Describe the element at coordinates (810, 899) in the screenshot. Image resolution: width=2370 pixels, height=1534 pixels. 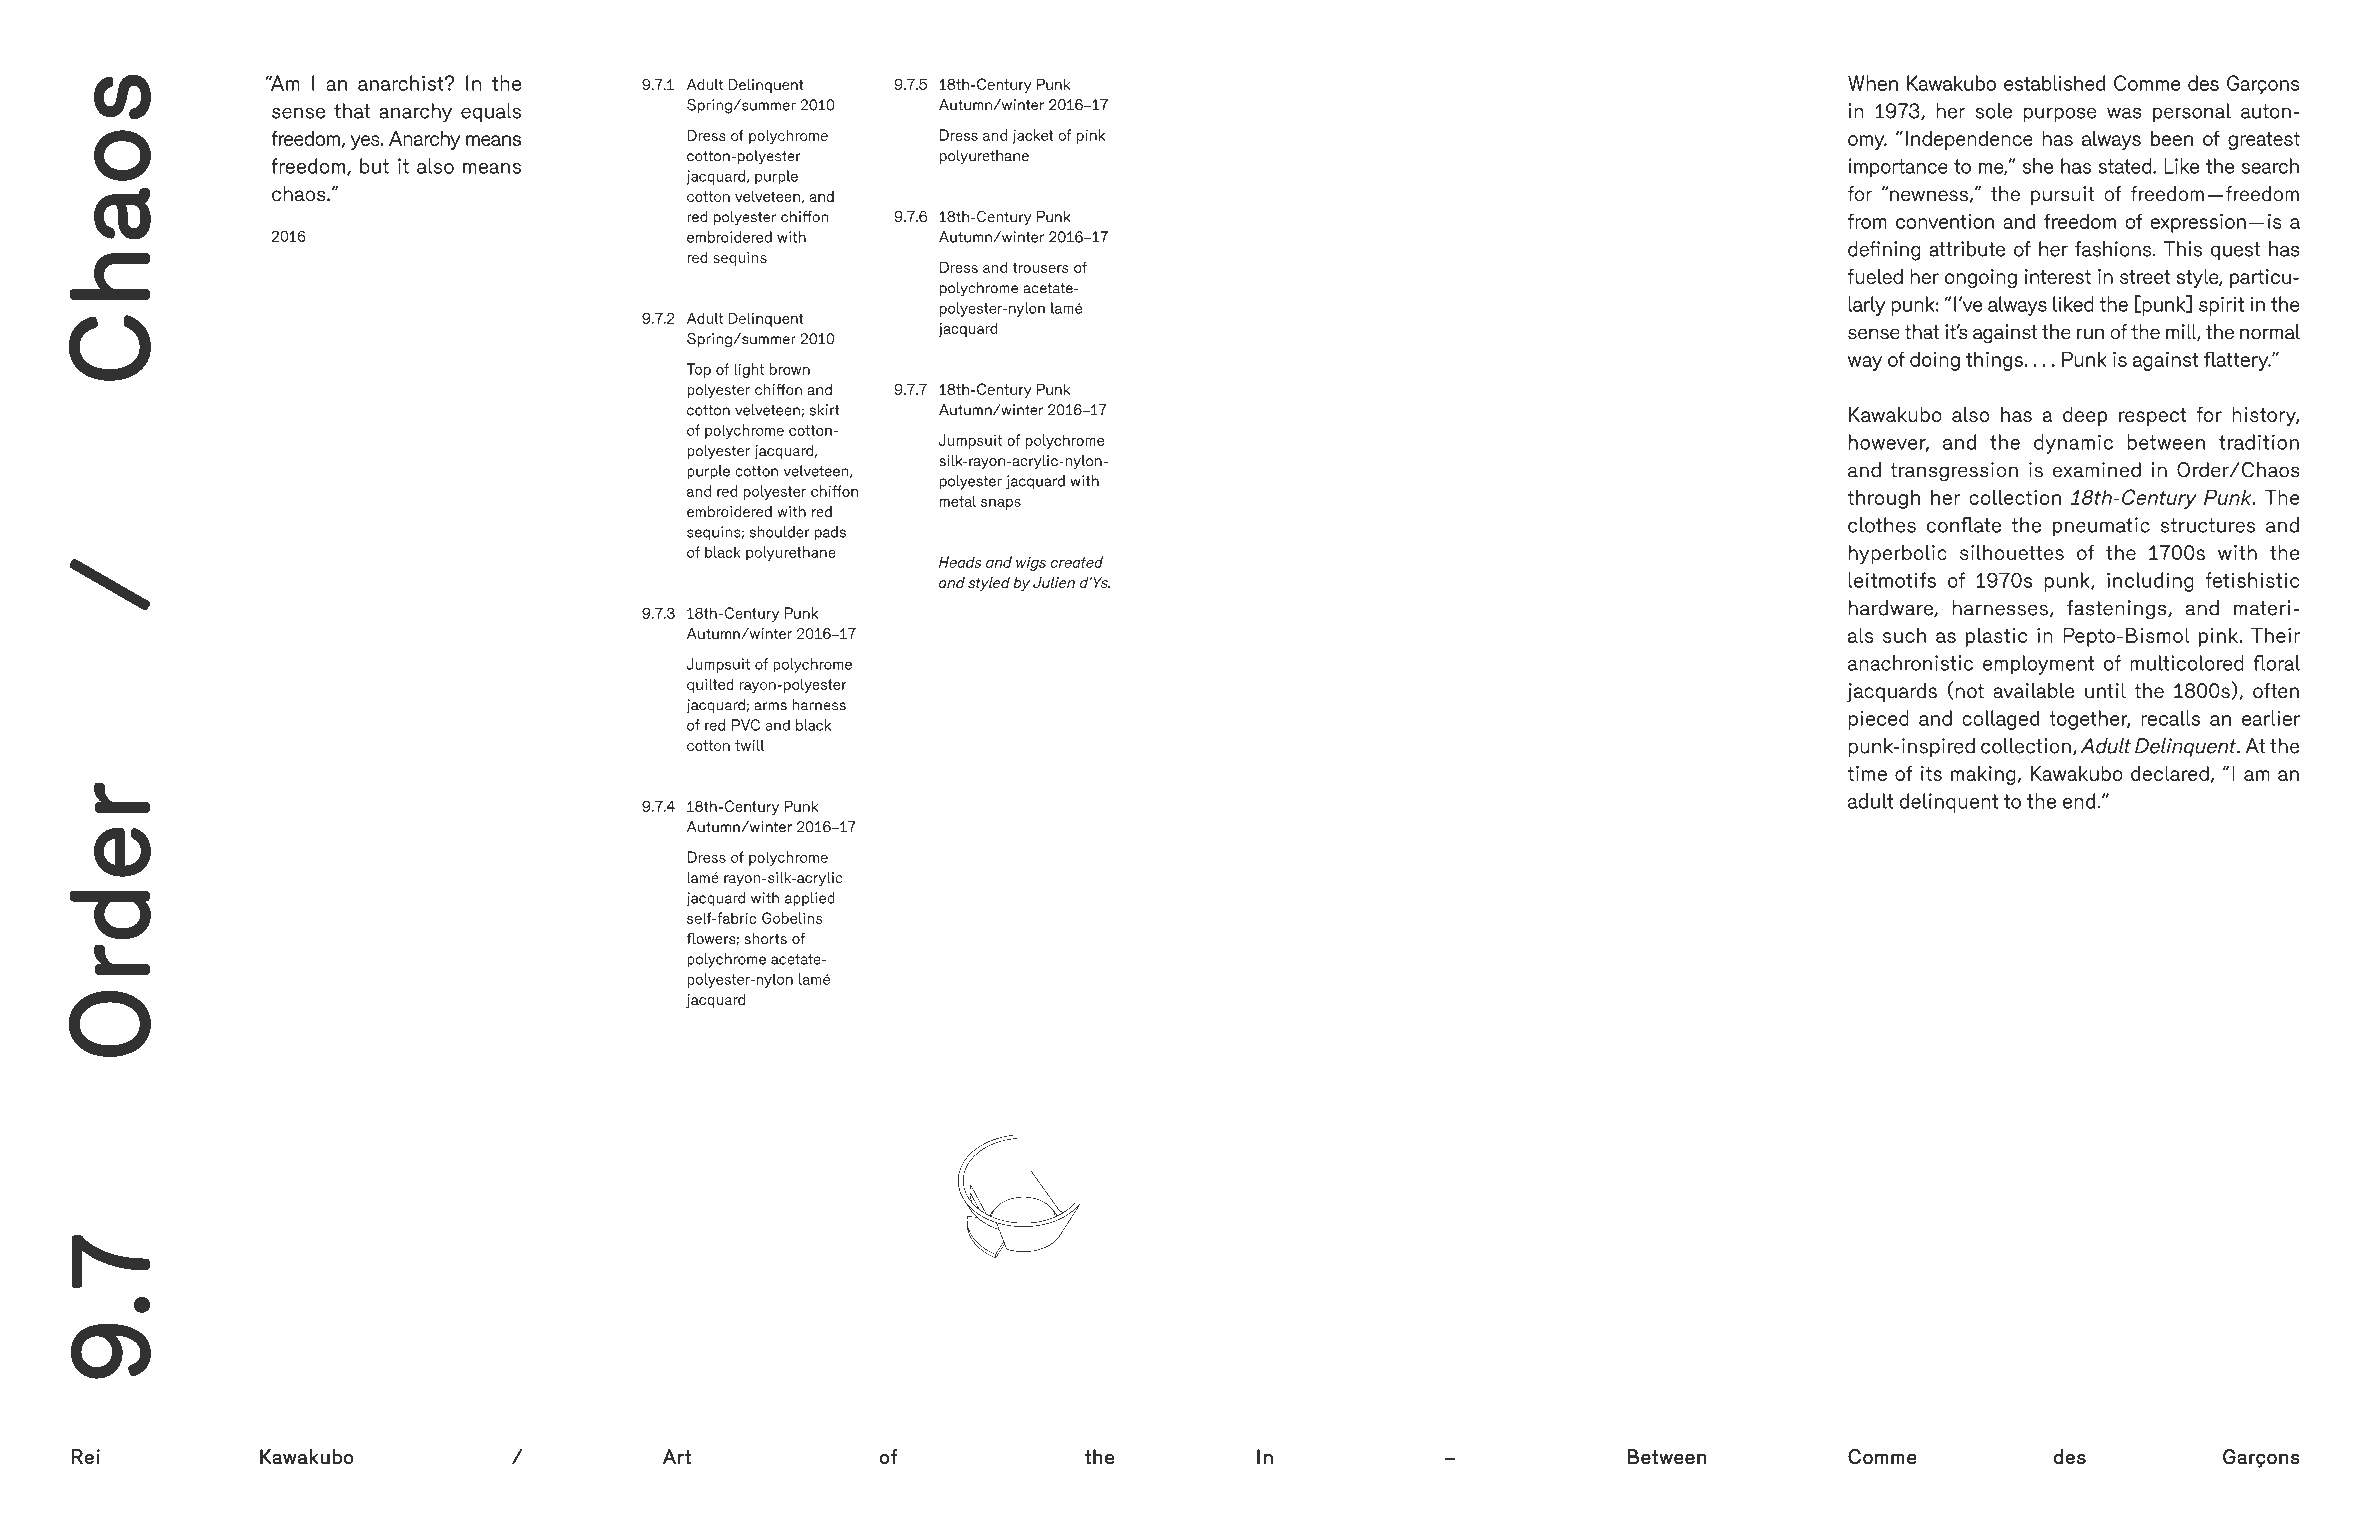
I see `applied` at that location.
